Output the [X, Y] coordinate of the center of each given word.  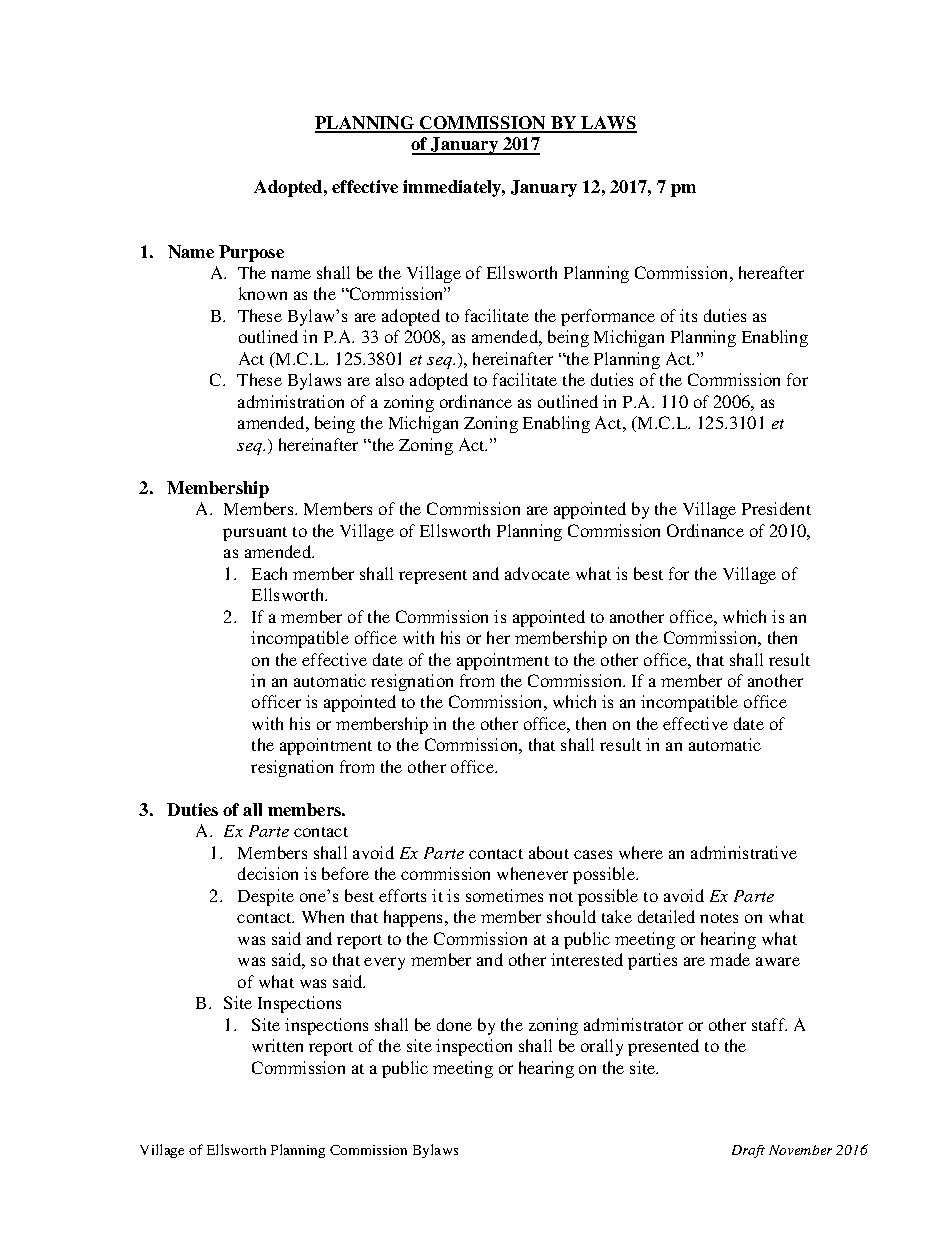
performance [608, 317]
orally [602, 1047]
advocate [537, 573]
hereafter [771, 272]
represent [433, 577]
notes [719, 918]
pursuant [255, 534]
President [776, 508]
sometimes [504, 895]
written [277, 1045]
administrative [744, 852]
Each [269, 573]
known [263, 293]
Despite [266, 897]
